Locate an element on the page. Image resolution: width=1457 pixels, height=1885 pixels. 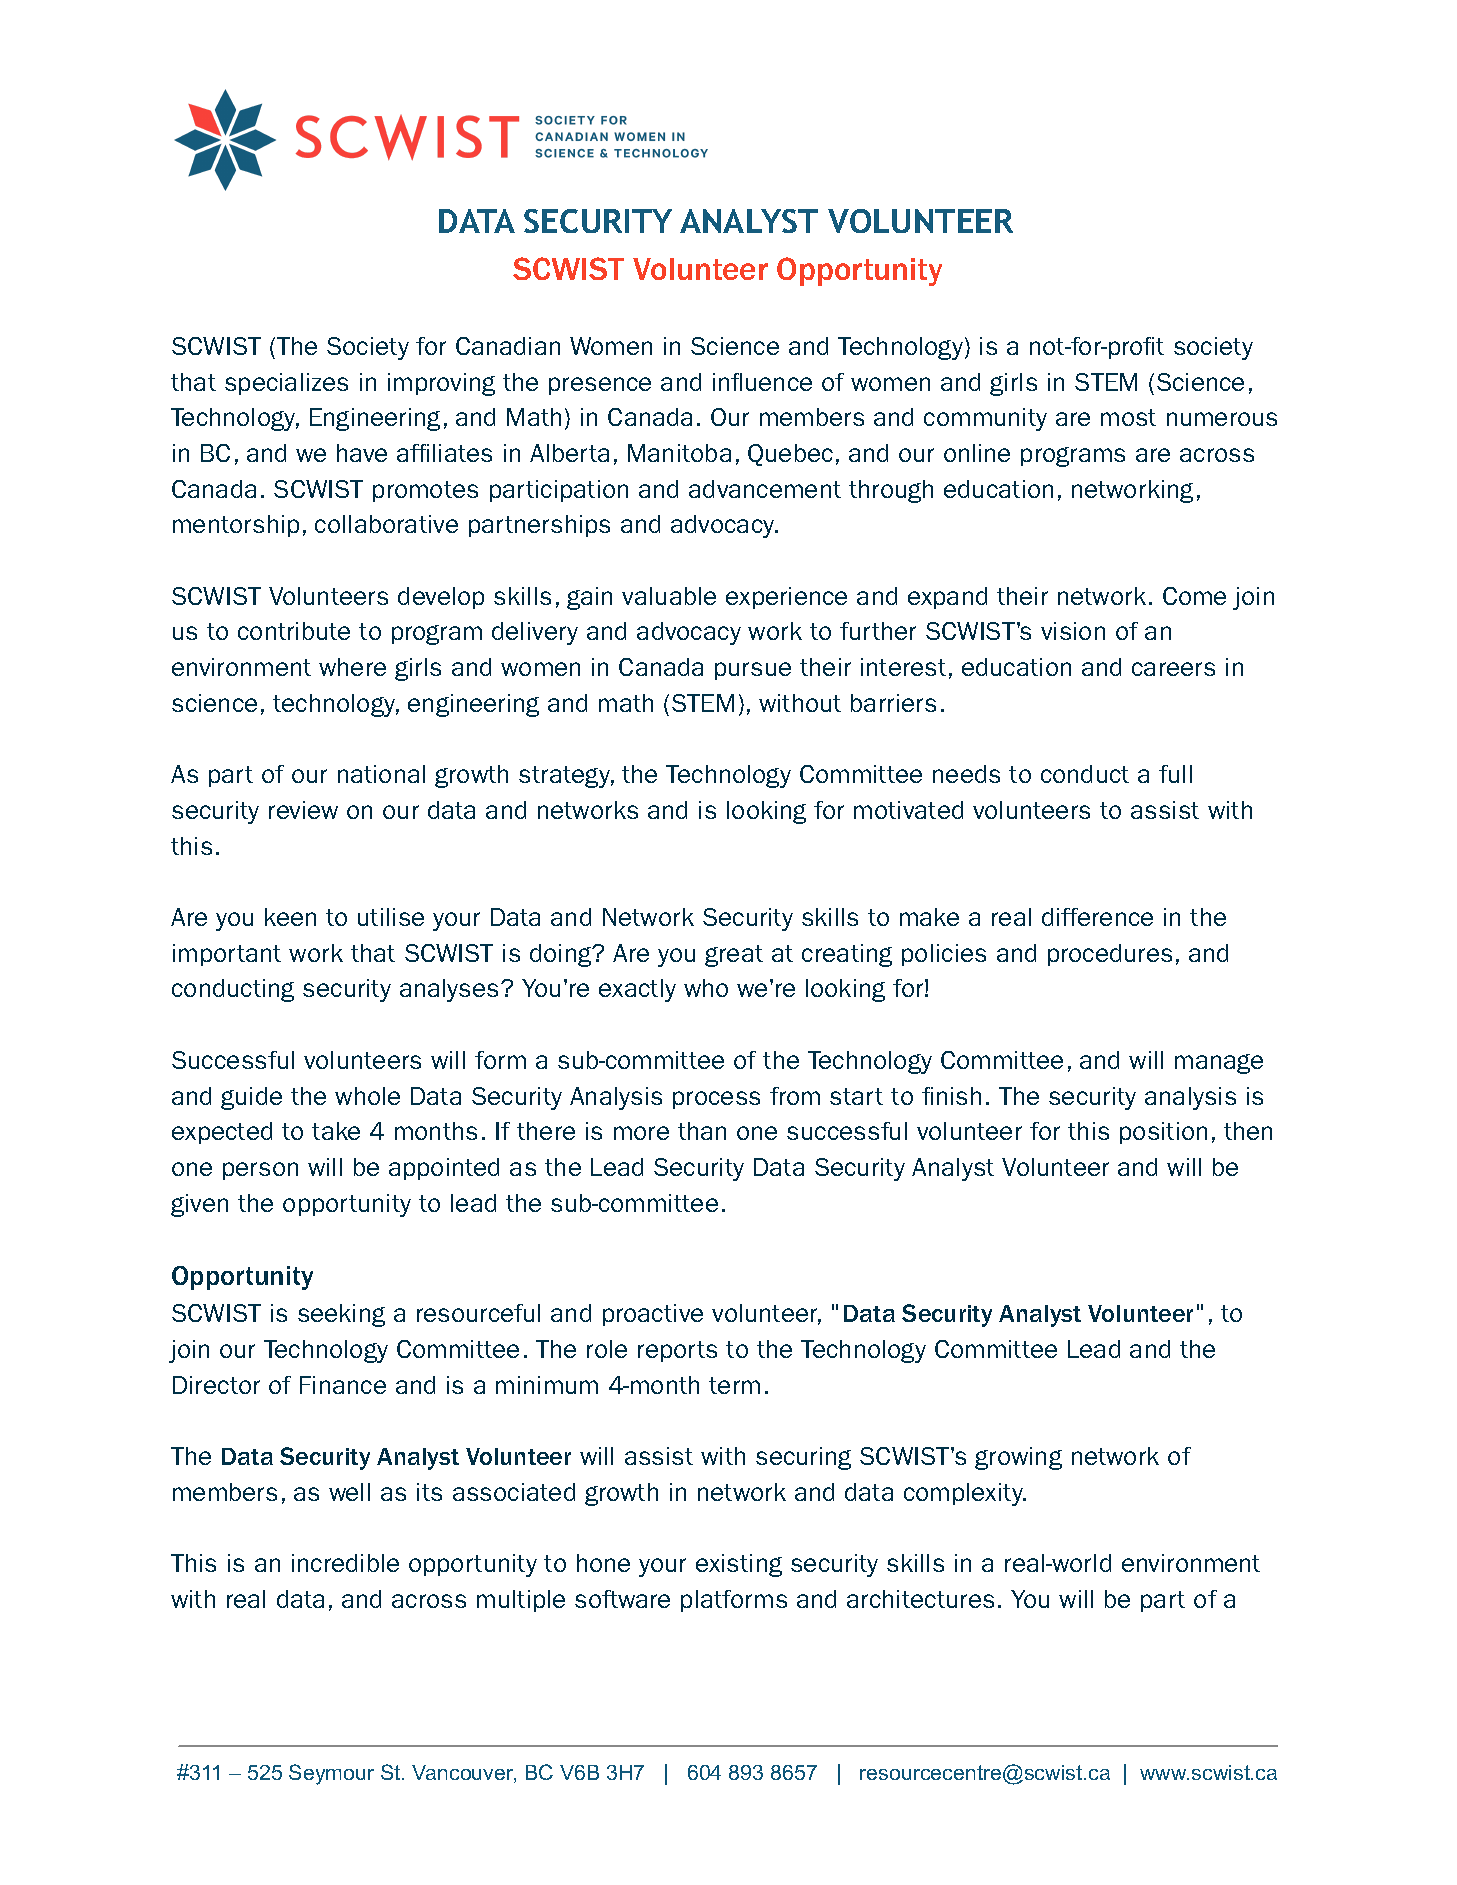
most is located at coordinates (1128, 417).
